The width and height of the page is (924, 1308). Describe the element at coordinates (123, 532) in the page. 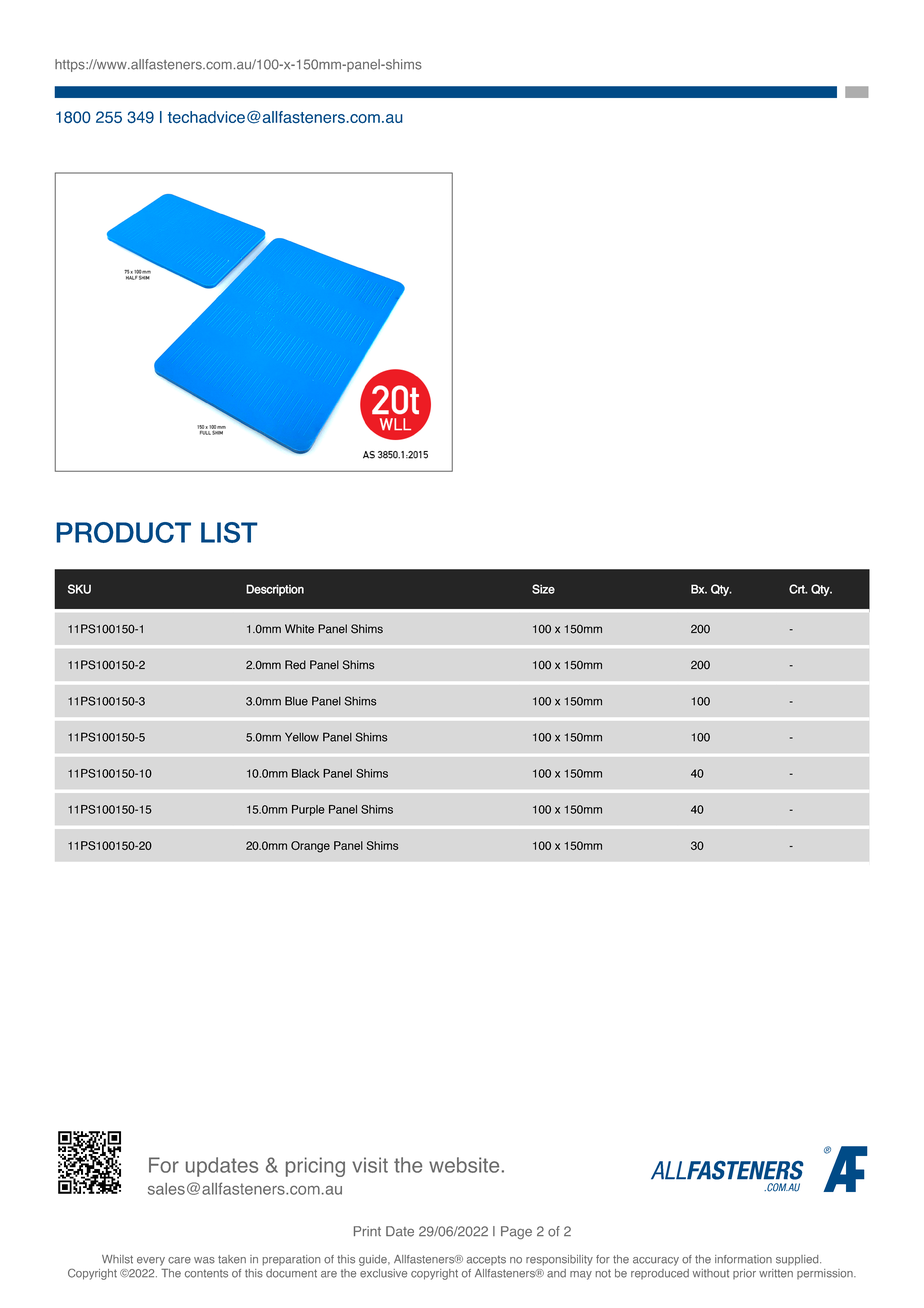

I see `PRODUCT` at that location.
